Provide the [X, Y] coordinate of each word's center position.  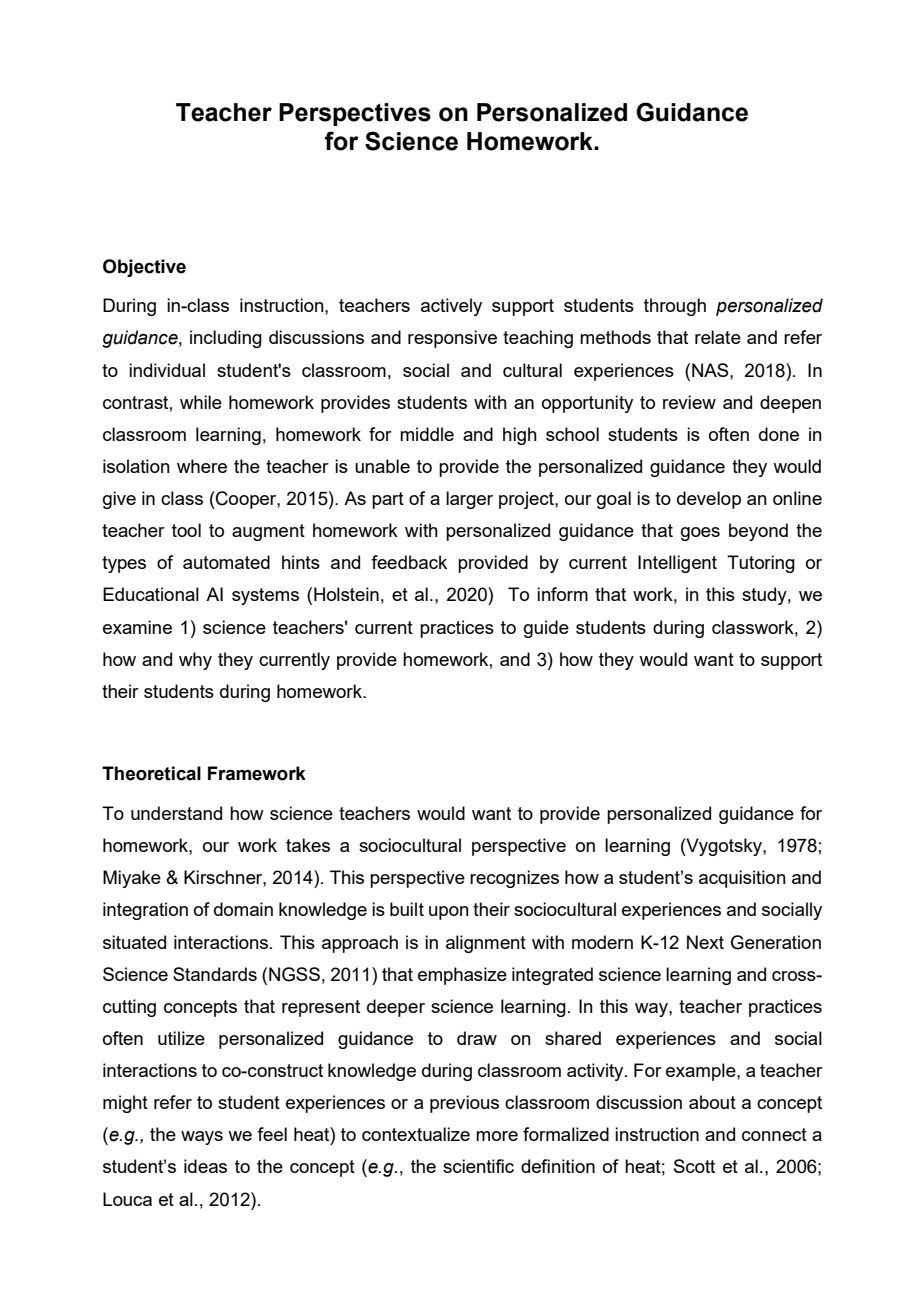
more [497, 1136]
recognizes [514, 879]
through [675, 307]
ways [202, 1138]
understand [176, 813]
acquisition [742, 879]
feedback [409, 562]
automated [226, 562]
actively [451, 307]
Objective [144, 268]
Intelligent [677, 564]
